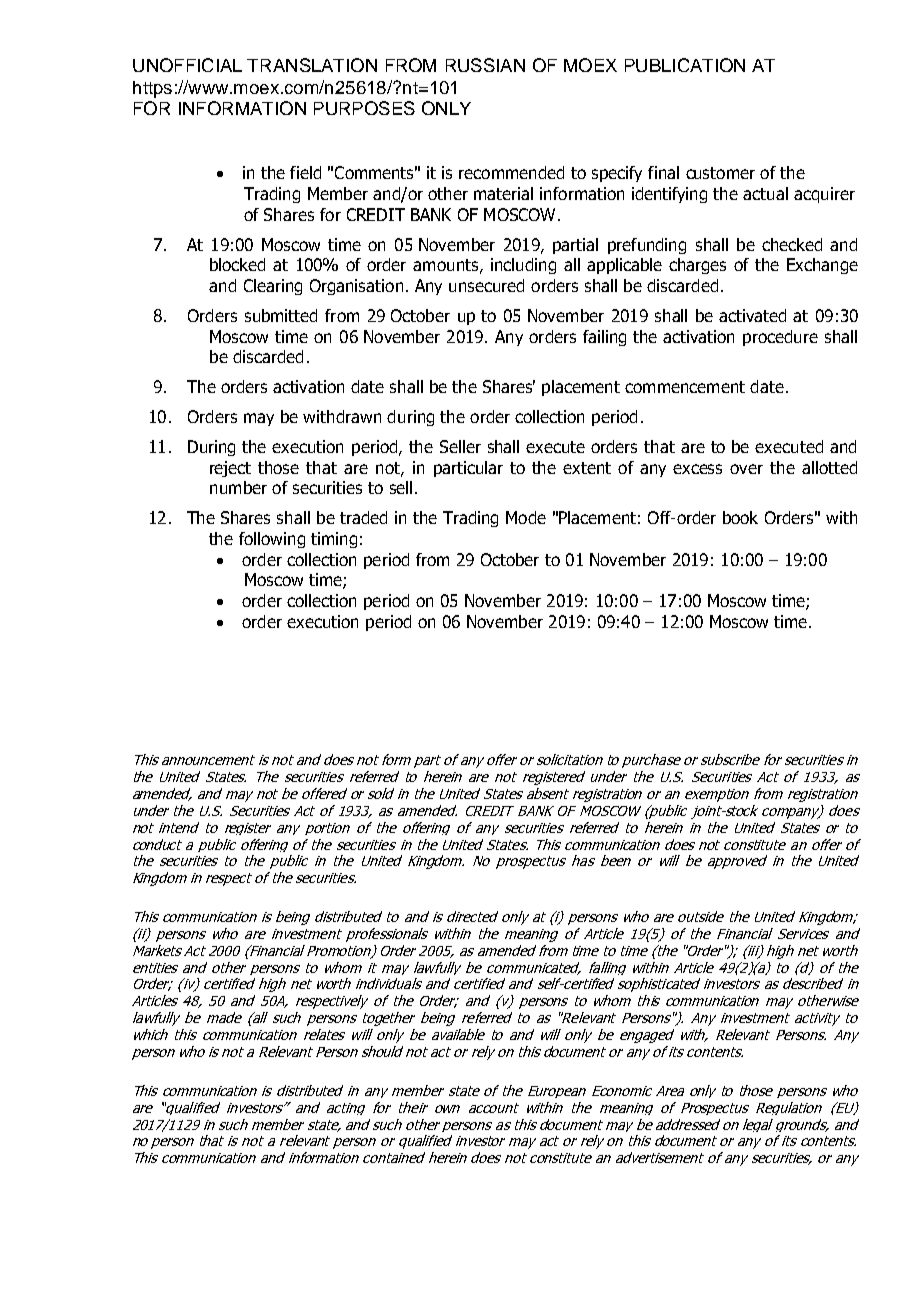 This screenshot has height=1308, width=924. What do you see at coordinates (486, 285) in the screenshot?
I see `unsecured` at bounding box center [486, 285].
